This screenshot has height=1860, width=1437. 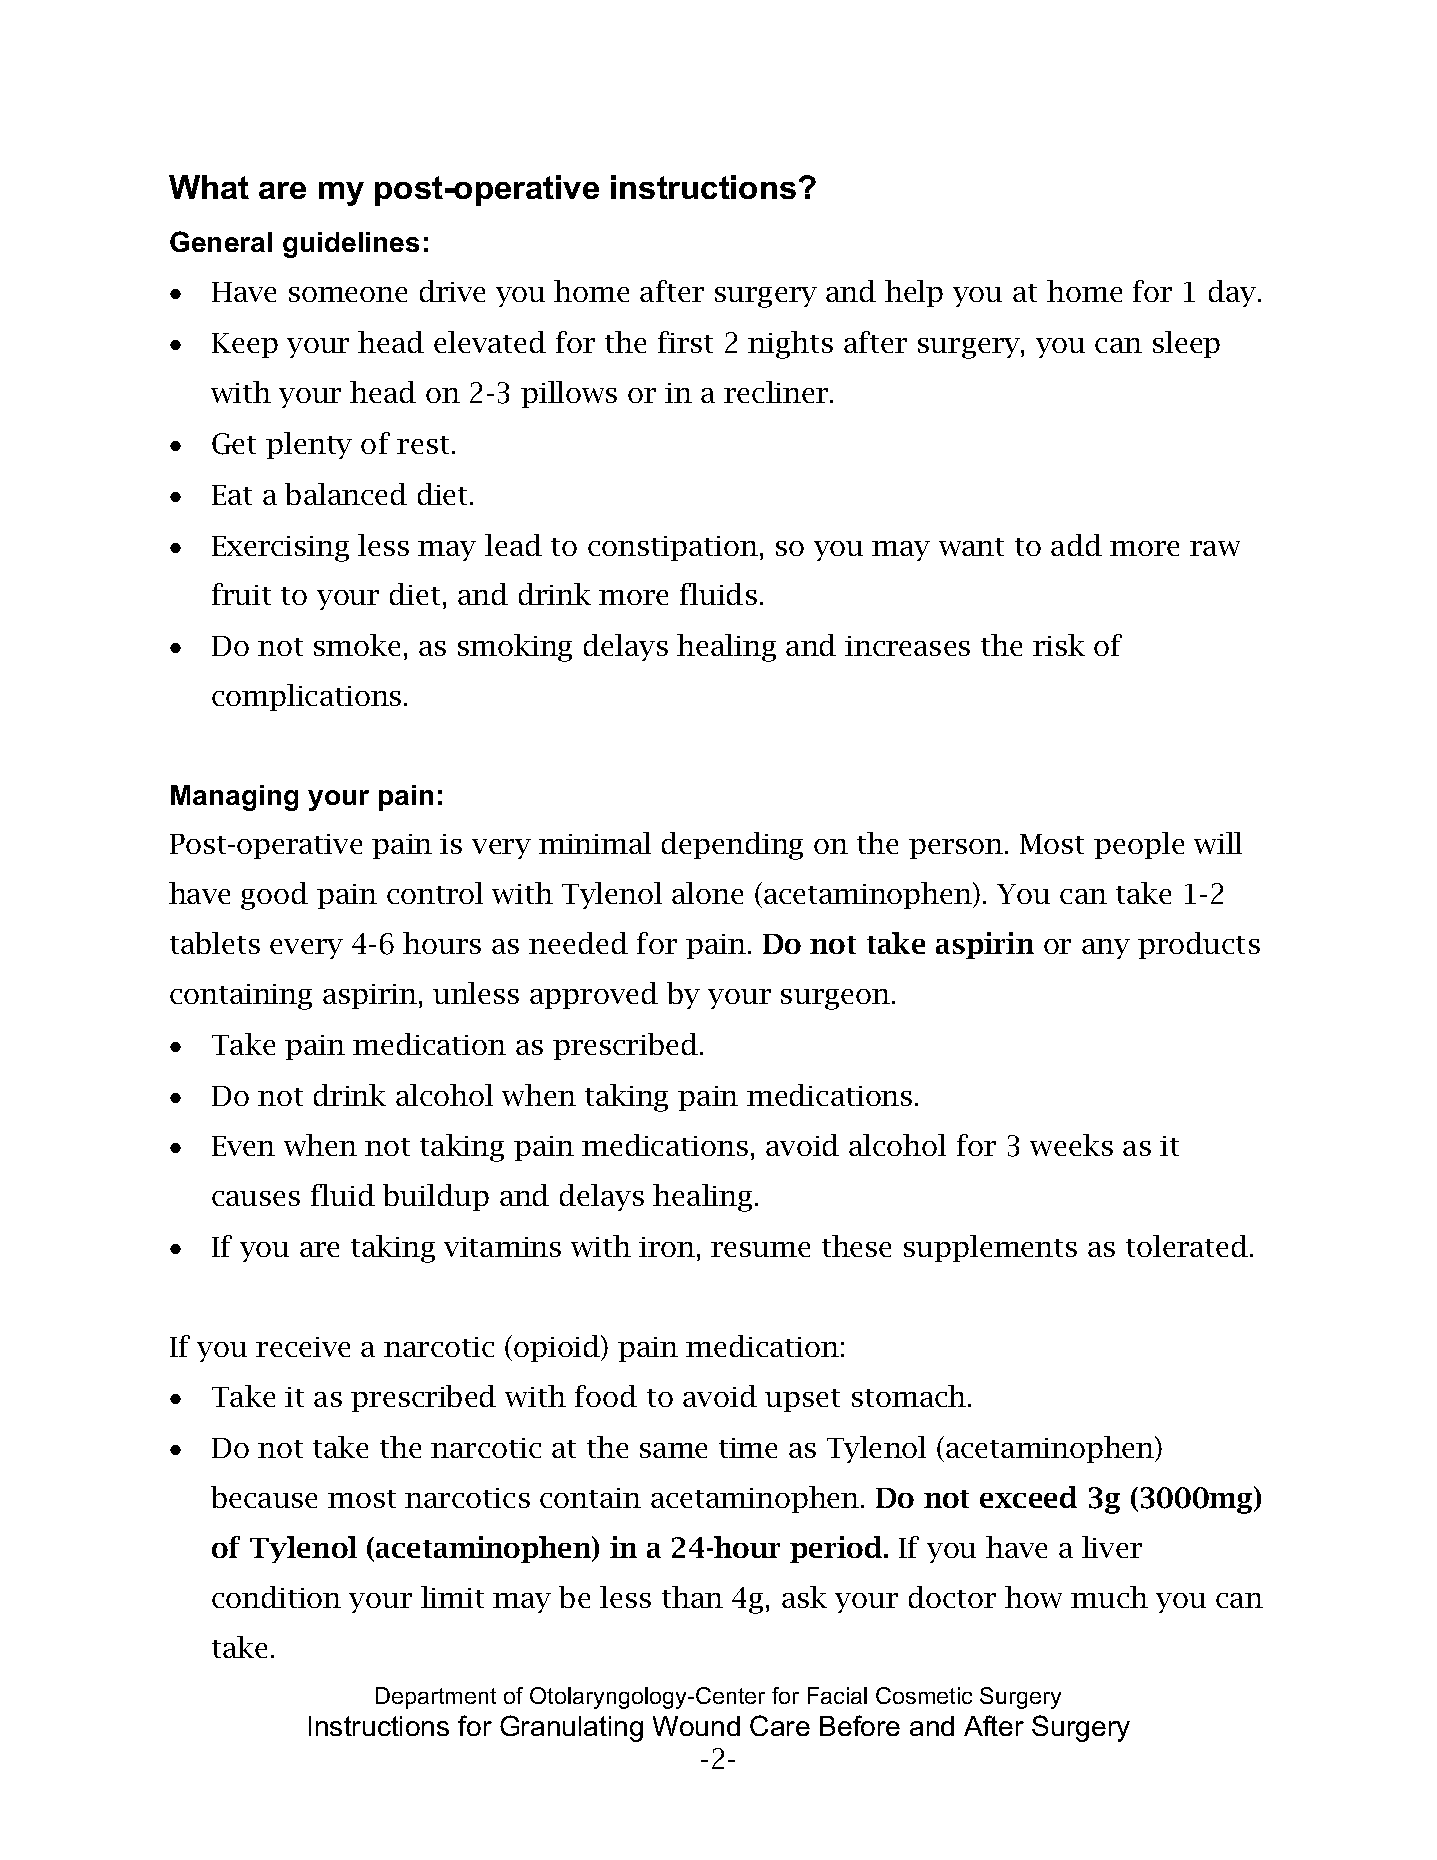 I want to click on exceed, so click(x=1028, y=1497).
